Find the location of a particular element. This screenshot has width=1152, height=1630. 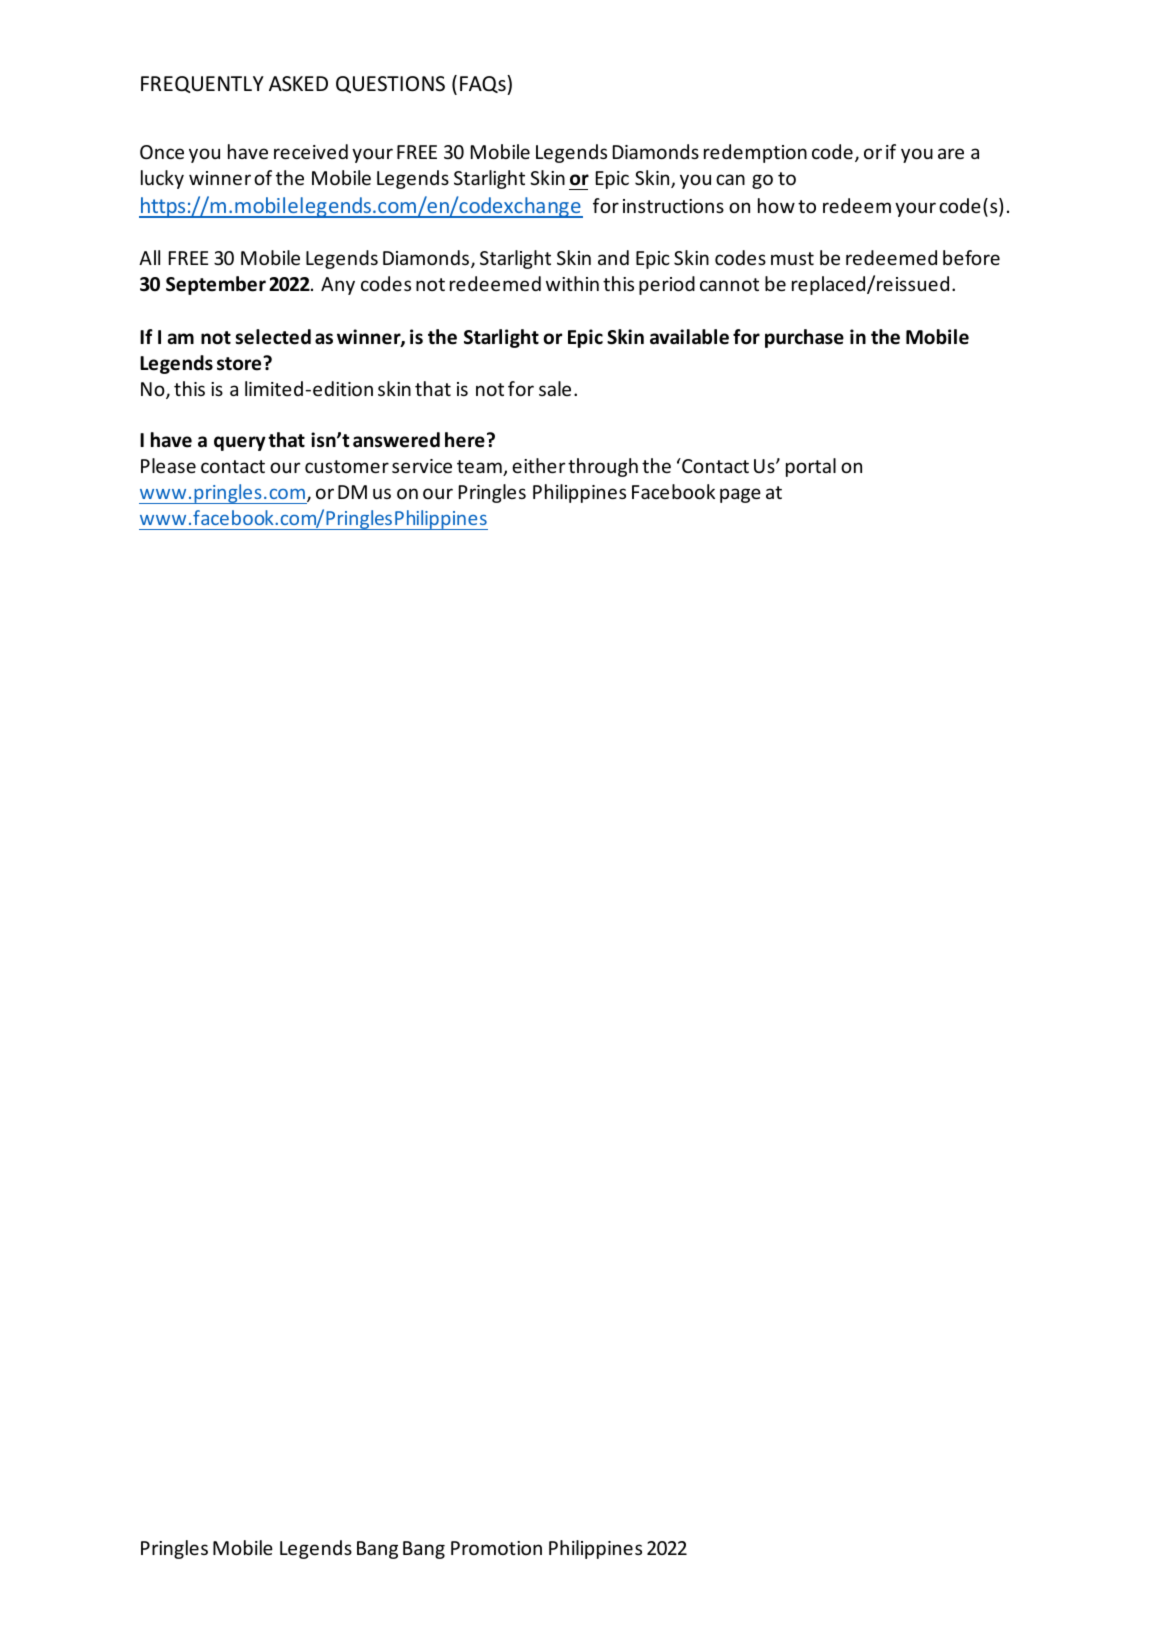

sale is located at coordinates (555, 388).
